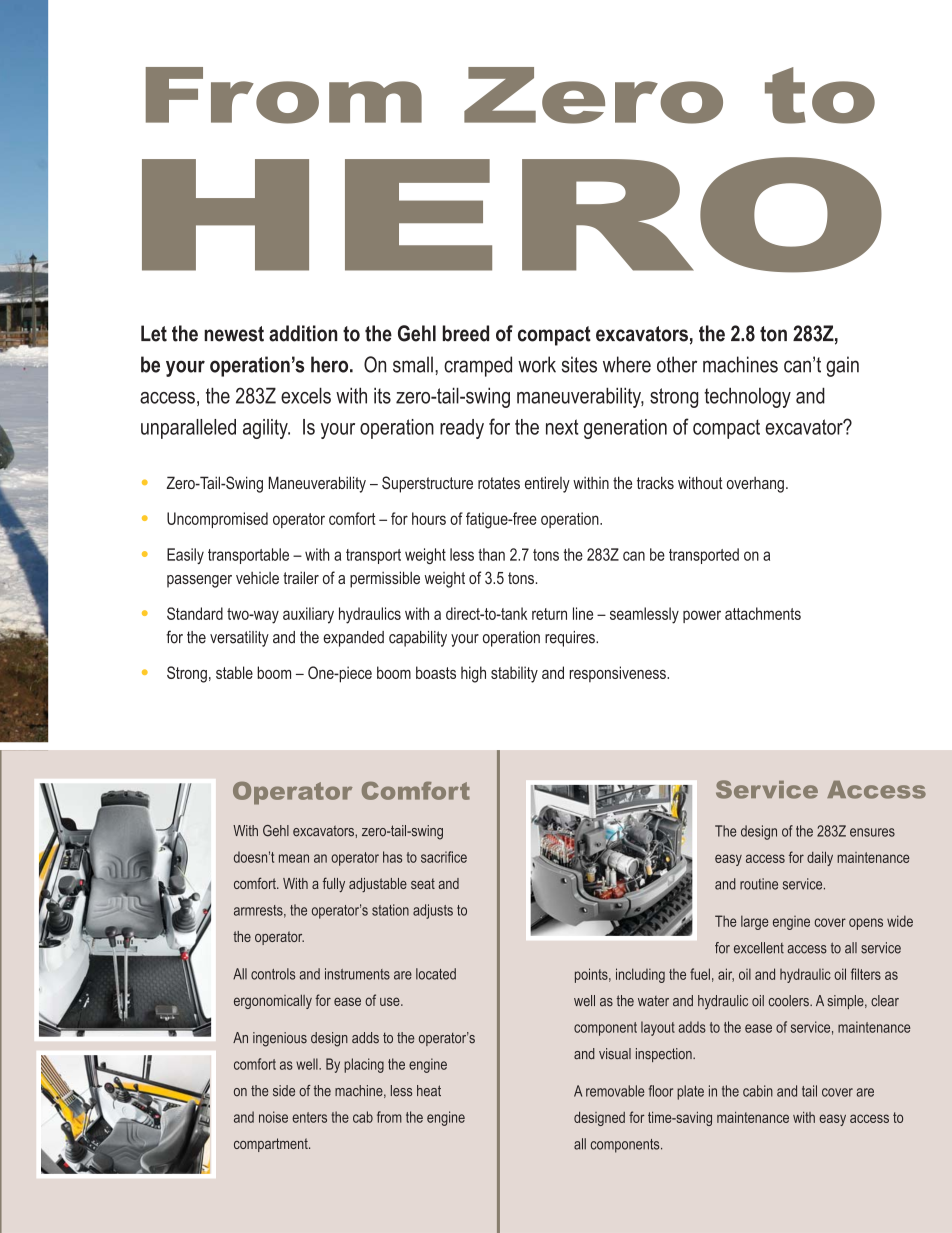 The image size is (952, 1233). Describe the element at coordinates (763, 613) in the screenshot. I see `attachments` at that location.
